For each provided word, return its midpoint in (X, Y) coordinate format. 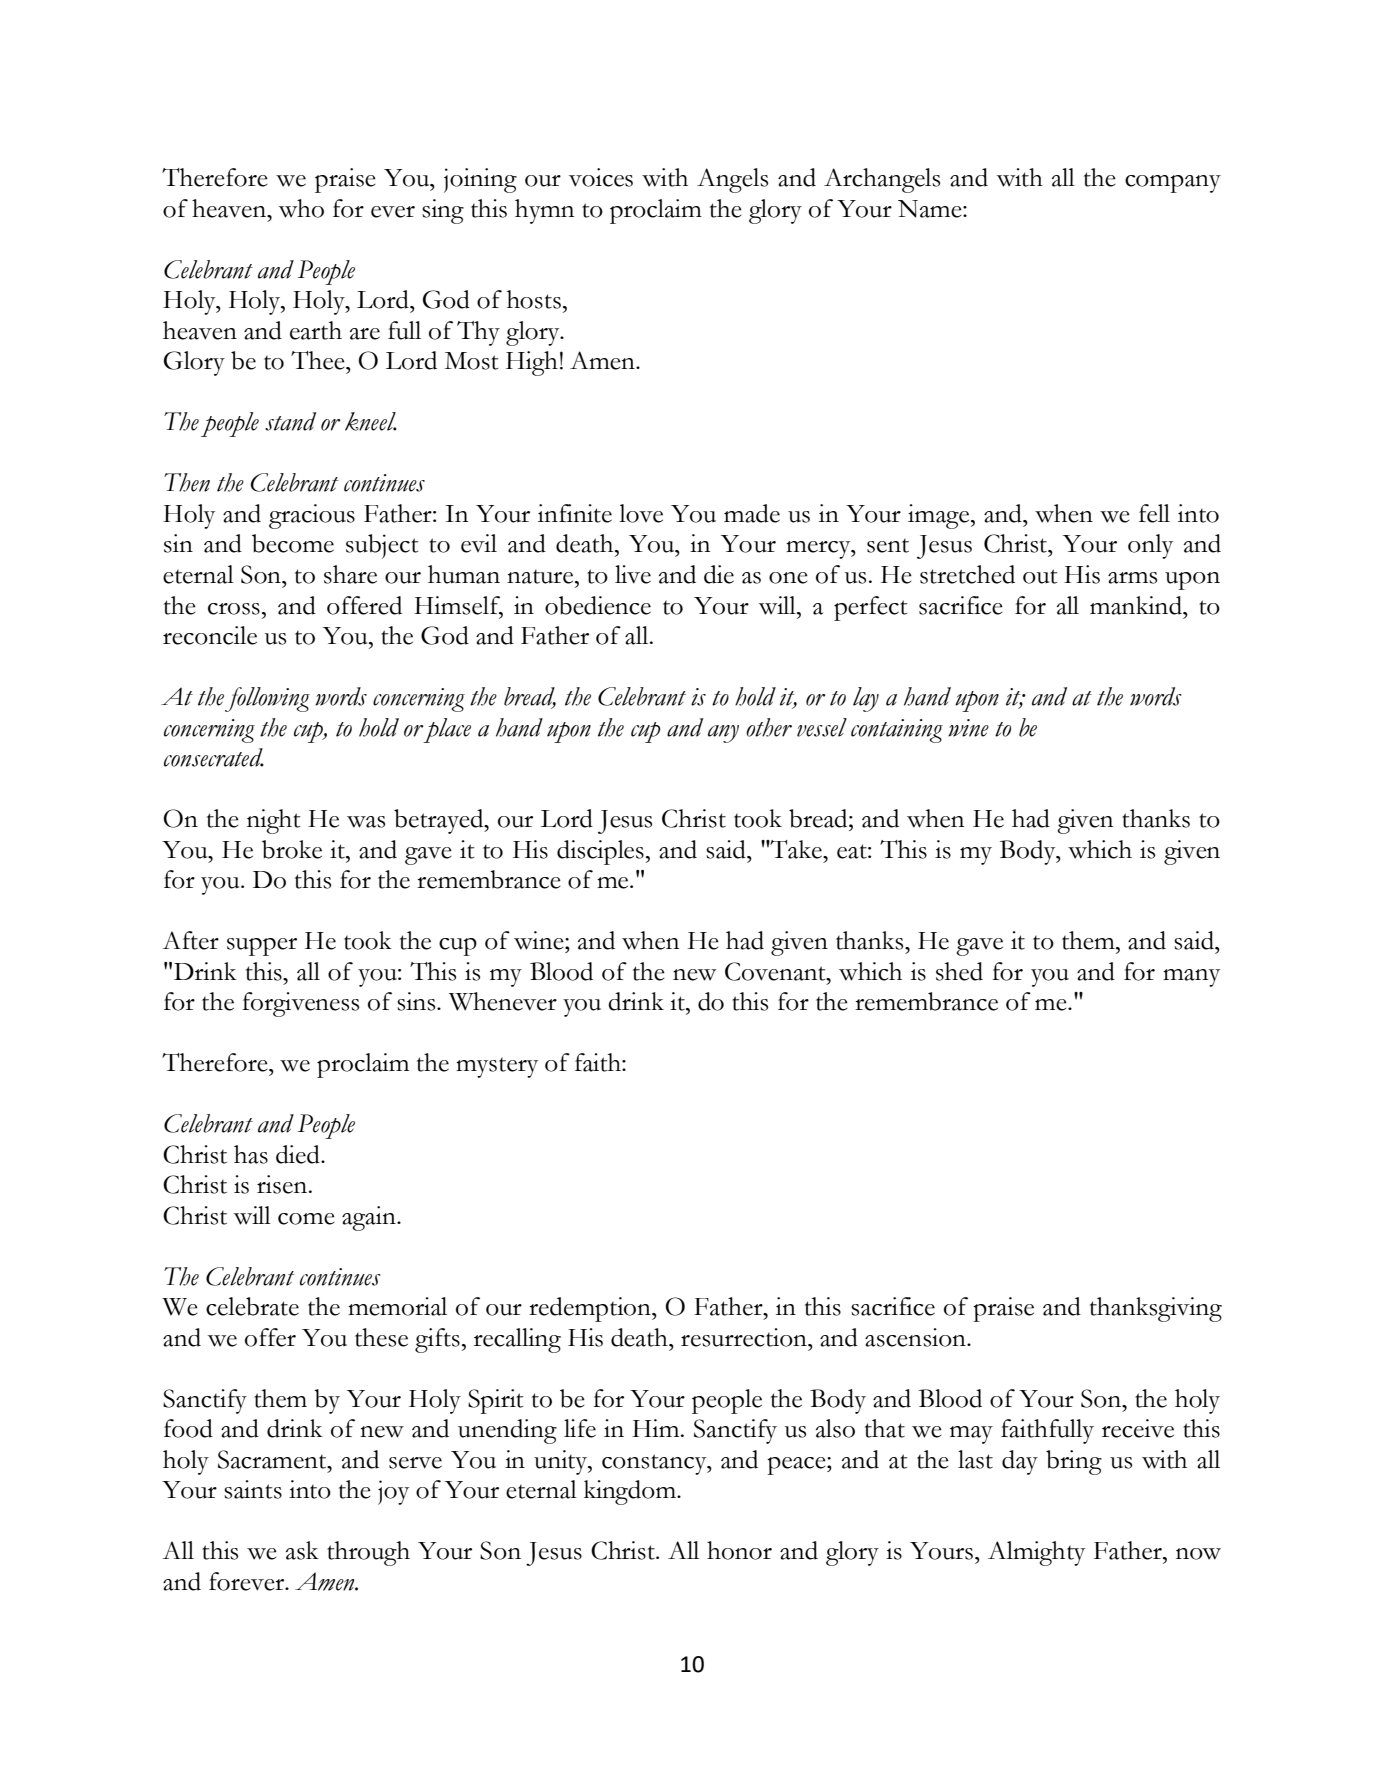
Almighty (1036, 1553)
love (641, 513)
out (1040, 576)
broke (292, 849)
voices (601, 177)
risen (283, 1184)
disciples (600, 852)
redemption (591, 1309)
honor (739, 1550)
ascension (916, 1337)
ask (302, 1550)
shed (959, 971)
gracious (312, 516)
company (1173, 184)
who (301, 208)
